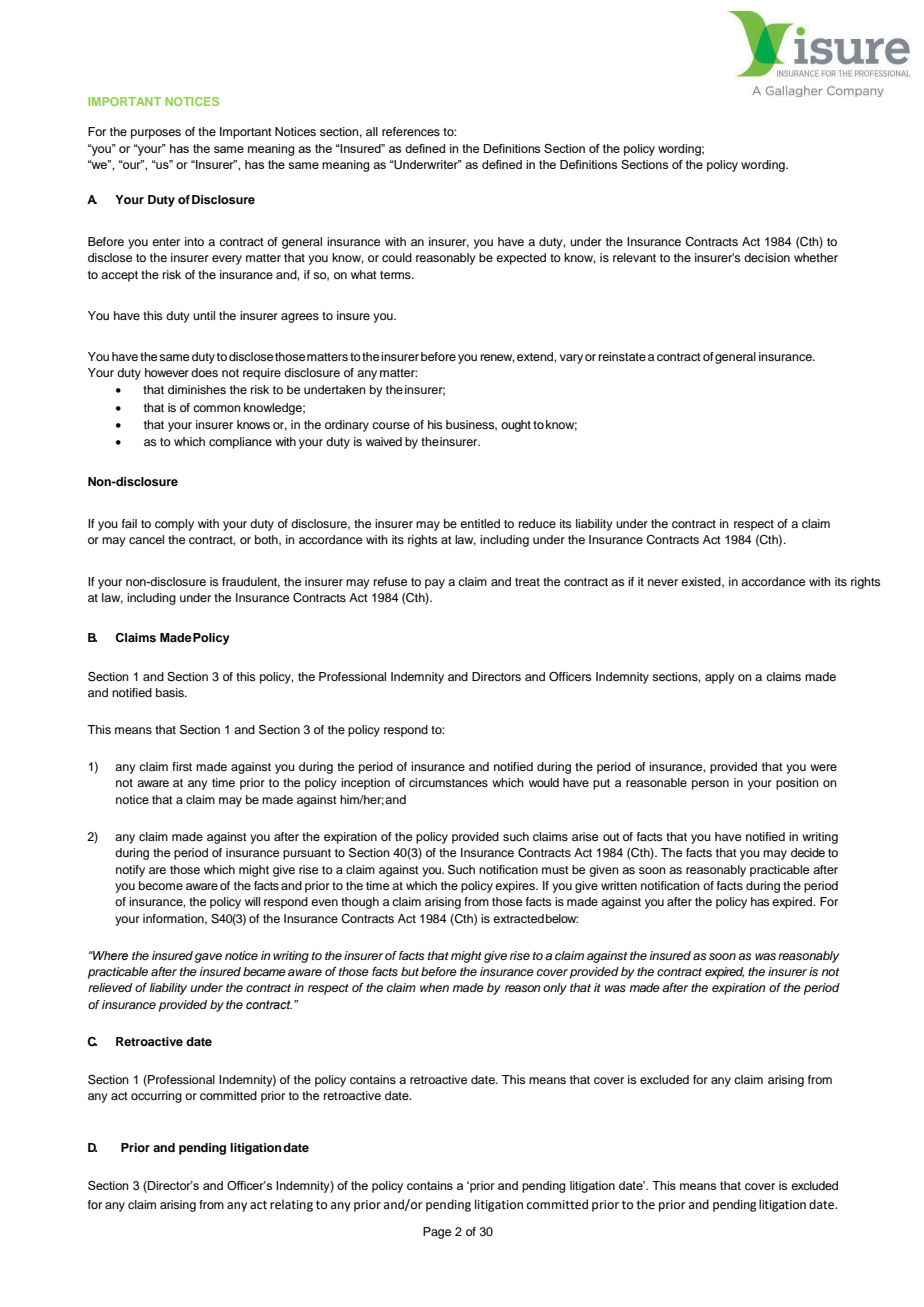 The image size is (924, 1307). What do you see at coordinates (767, 257) in the screenshot?
I see `decision` at bounding box center [767, 257].
